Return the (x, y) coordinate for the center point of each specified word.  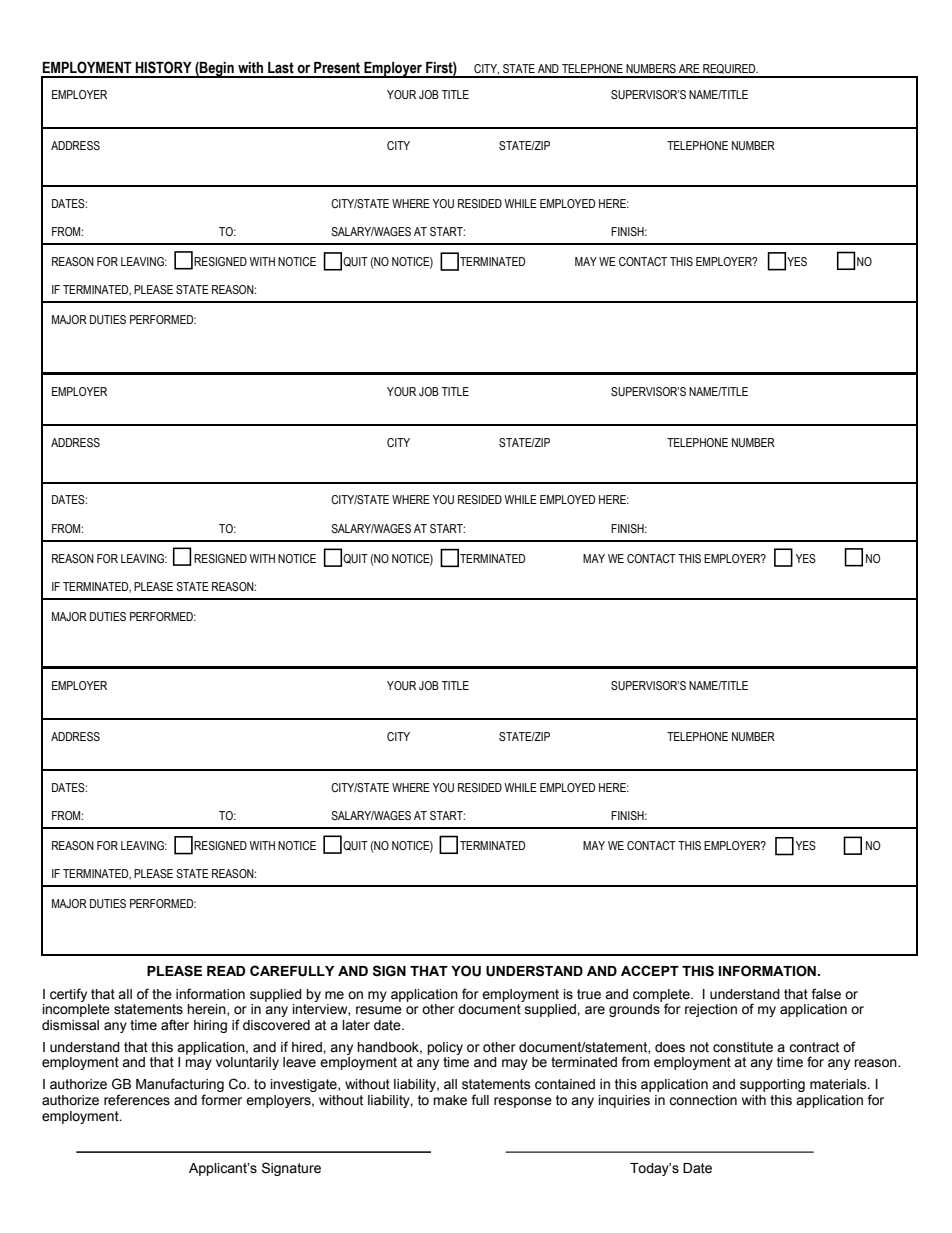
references (137, 1100)
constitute (743, 1047)
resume (379, 1010)
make (450, 1100)
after (175, 1025)
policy (445, 1048)
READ (226, 971)
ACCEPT (650, 970)
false (826, 994)
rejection (711, 1010)
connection (703, 1100)
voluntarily (247, 1063)
